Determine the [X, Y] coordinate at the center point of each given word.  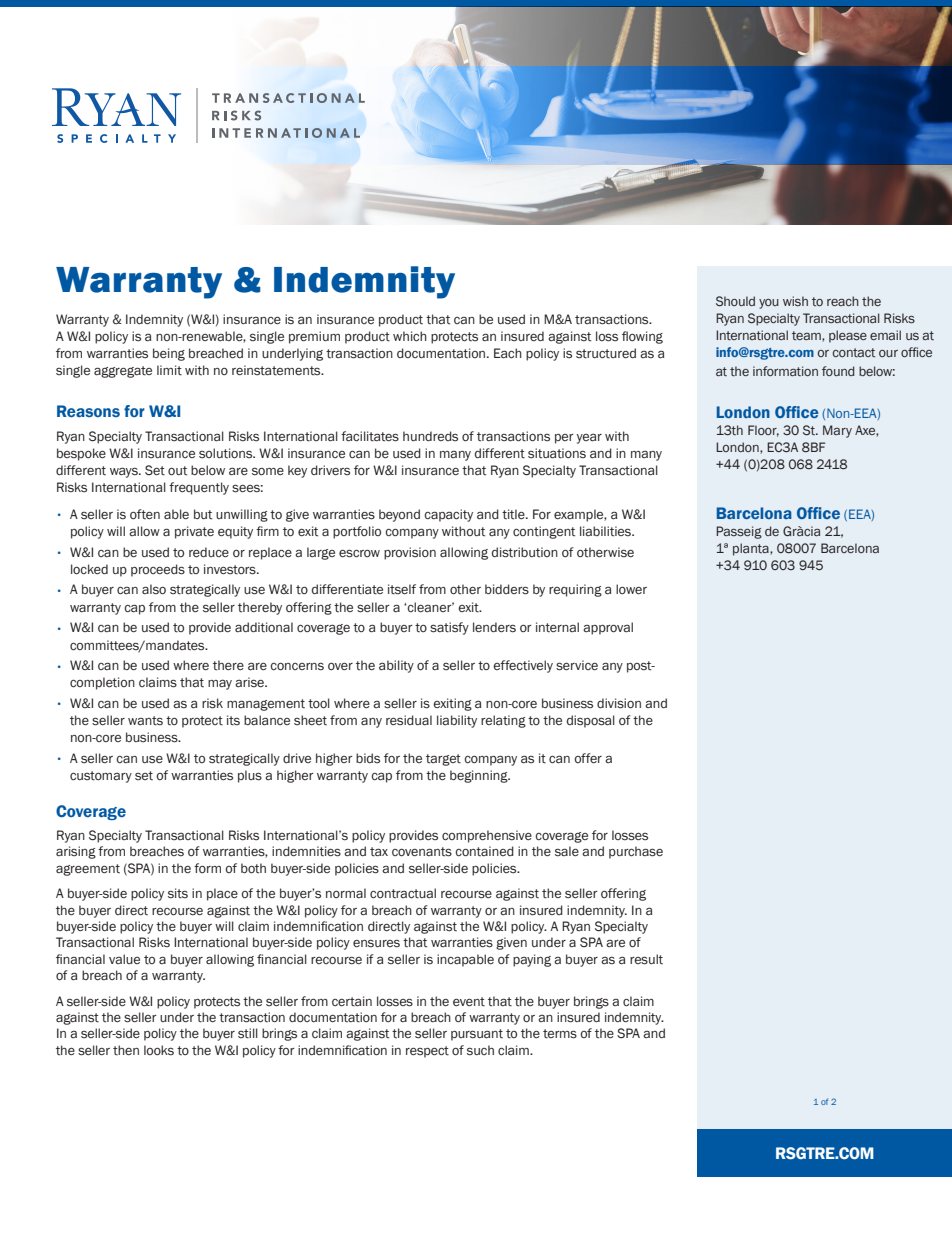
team [807, 336]
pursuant [477, 1035]
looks [159, 1050]
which [410, 336]
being [169, 354]
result [646, 959]
